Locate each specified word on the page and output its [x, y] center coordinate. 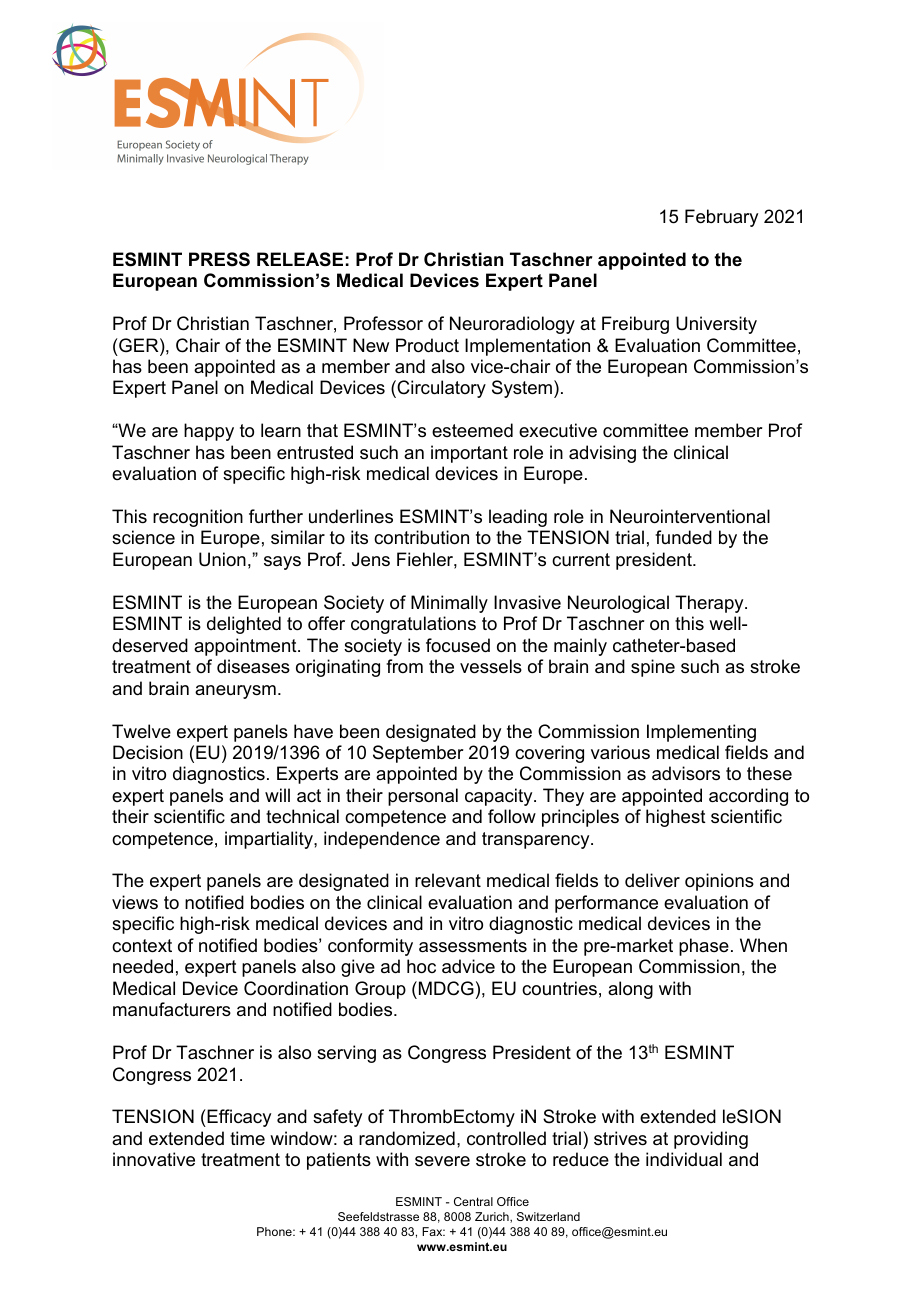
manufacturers [172, 1009]
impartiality [270, 840]
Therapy [710, 604]
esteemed [472, 430]
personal [423, 797]
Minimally [449, 604]
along [630, 990]
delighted [244, 625]
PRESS [219, 259]
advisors [686, 773]
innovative [154, 1159]
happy [209, 432]
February [721, 218]
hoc [421, 966]
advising [602, 454]
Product [427, 345]
